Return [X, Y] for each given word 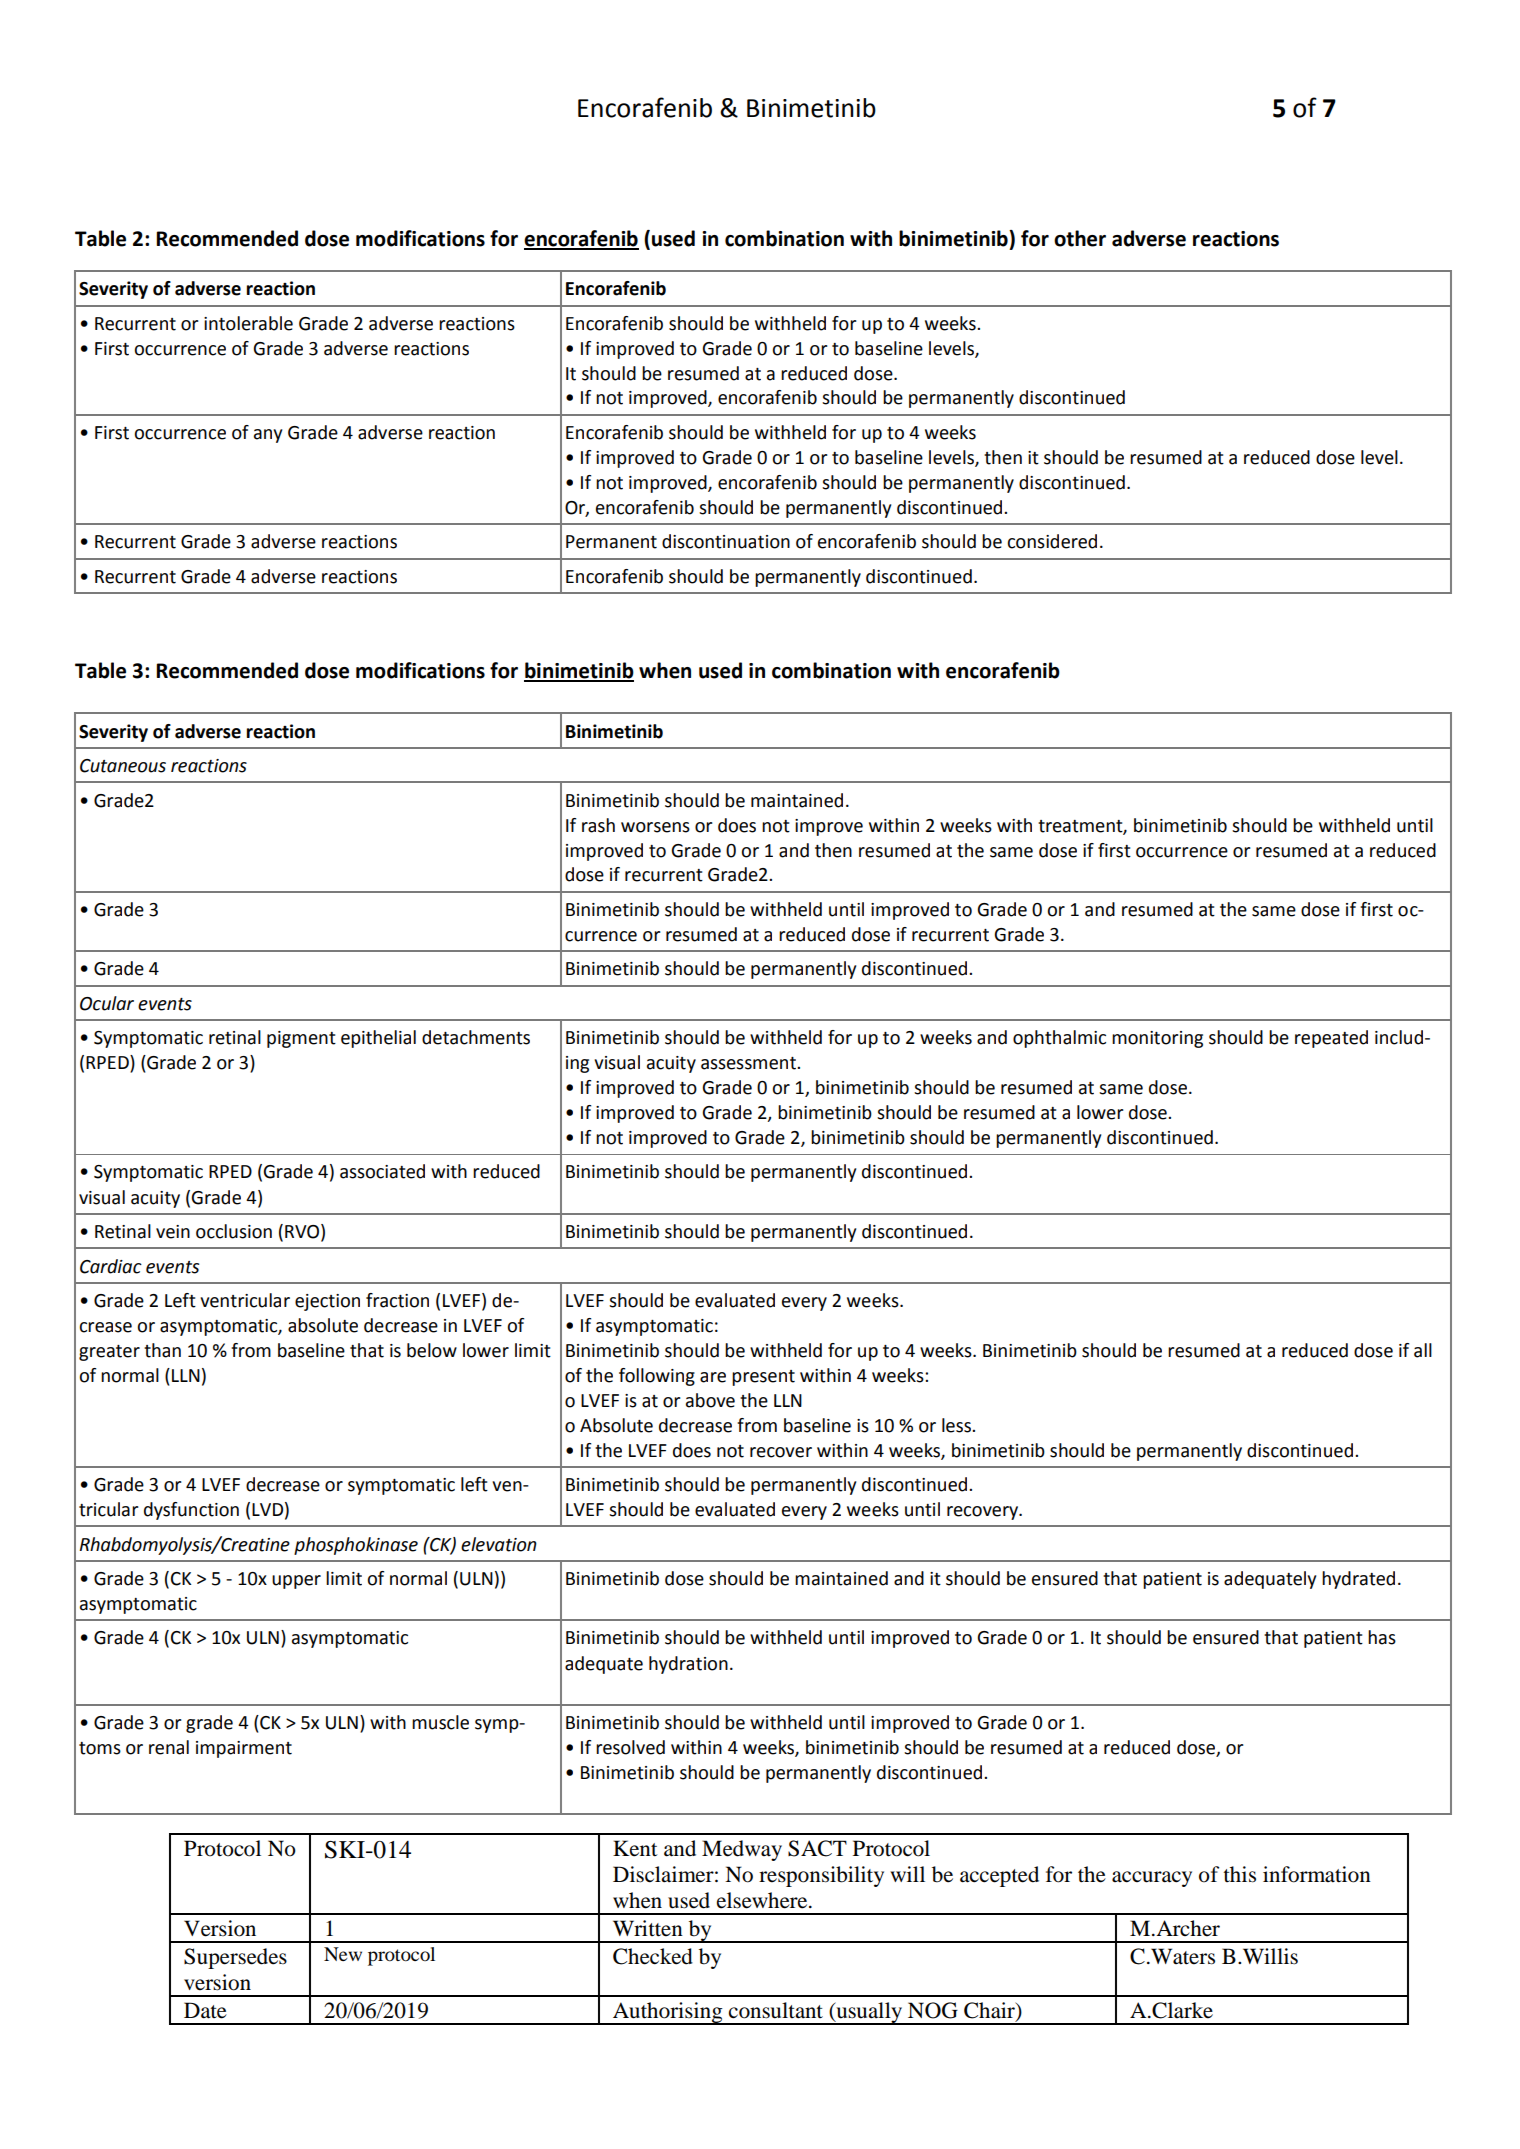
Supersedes [235, 1958]
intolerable [248, 323]
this [1239, 1874]
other [1080, 238]
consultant [776, 2010]
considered [1052, 541]
